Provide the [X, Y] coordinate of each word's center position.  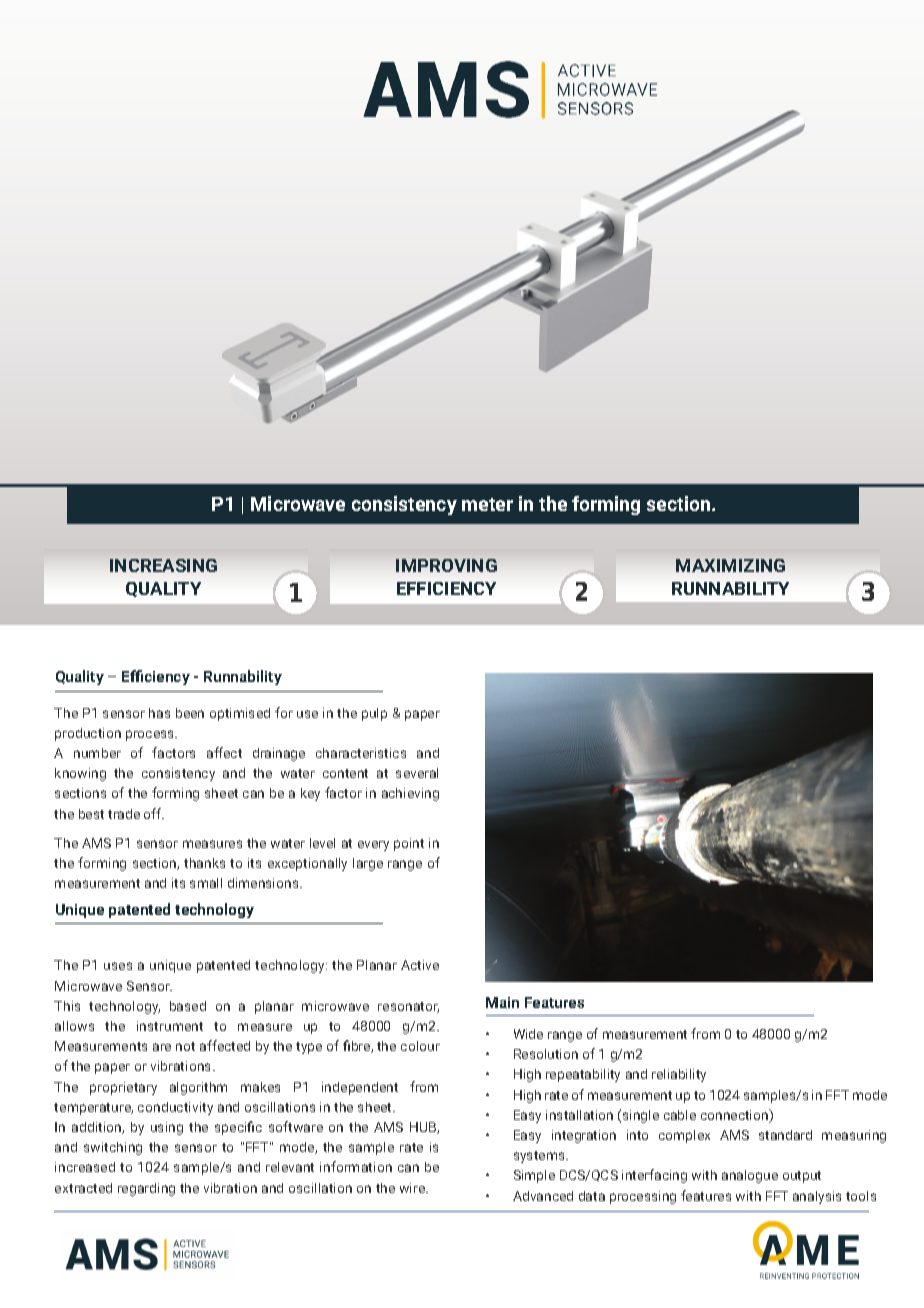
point [409, 844]
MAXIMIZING [730, 565]
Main [502, 1002]
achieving [410, 794]
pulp [374, 714]
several [417, 773]
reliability [679, 1075]
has [159, 713]
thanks [204, 863]
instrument [170, 1026]
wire [413, 1188]
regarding [146, 1189]
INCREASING [163, 565]
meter [487, 504]
